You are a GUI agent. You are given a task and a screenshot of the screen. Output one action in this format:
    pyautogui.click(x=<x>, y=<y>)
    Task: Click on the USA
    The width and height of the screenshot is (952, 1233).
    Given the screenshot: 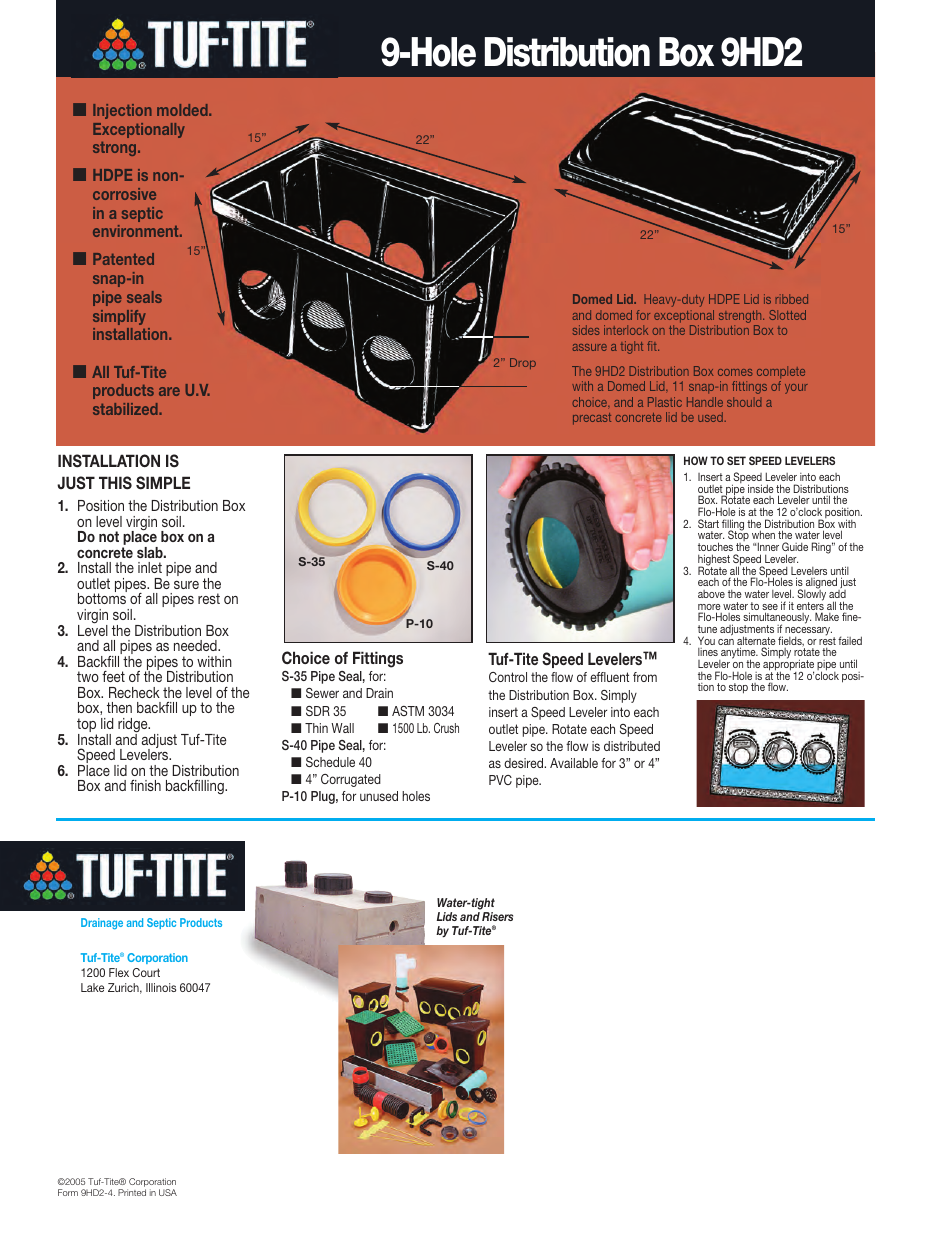 What is the action you would take?
    pyautogui.click(x=168, y=1192)
